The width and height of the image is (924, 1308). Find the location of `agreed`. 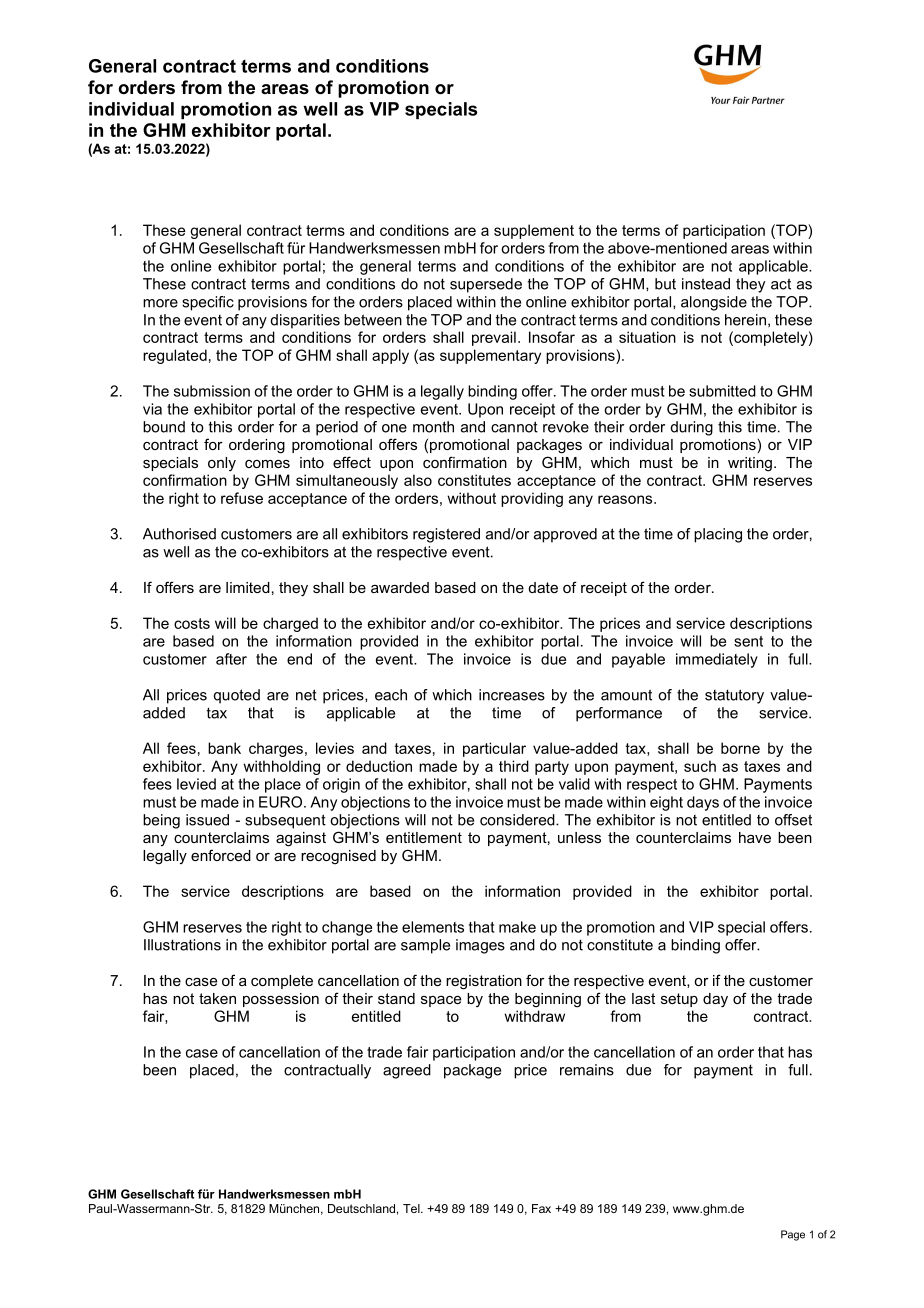

agreed is located at coordinates (407, 1071).
